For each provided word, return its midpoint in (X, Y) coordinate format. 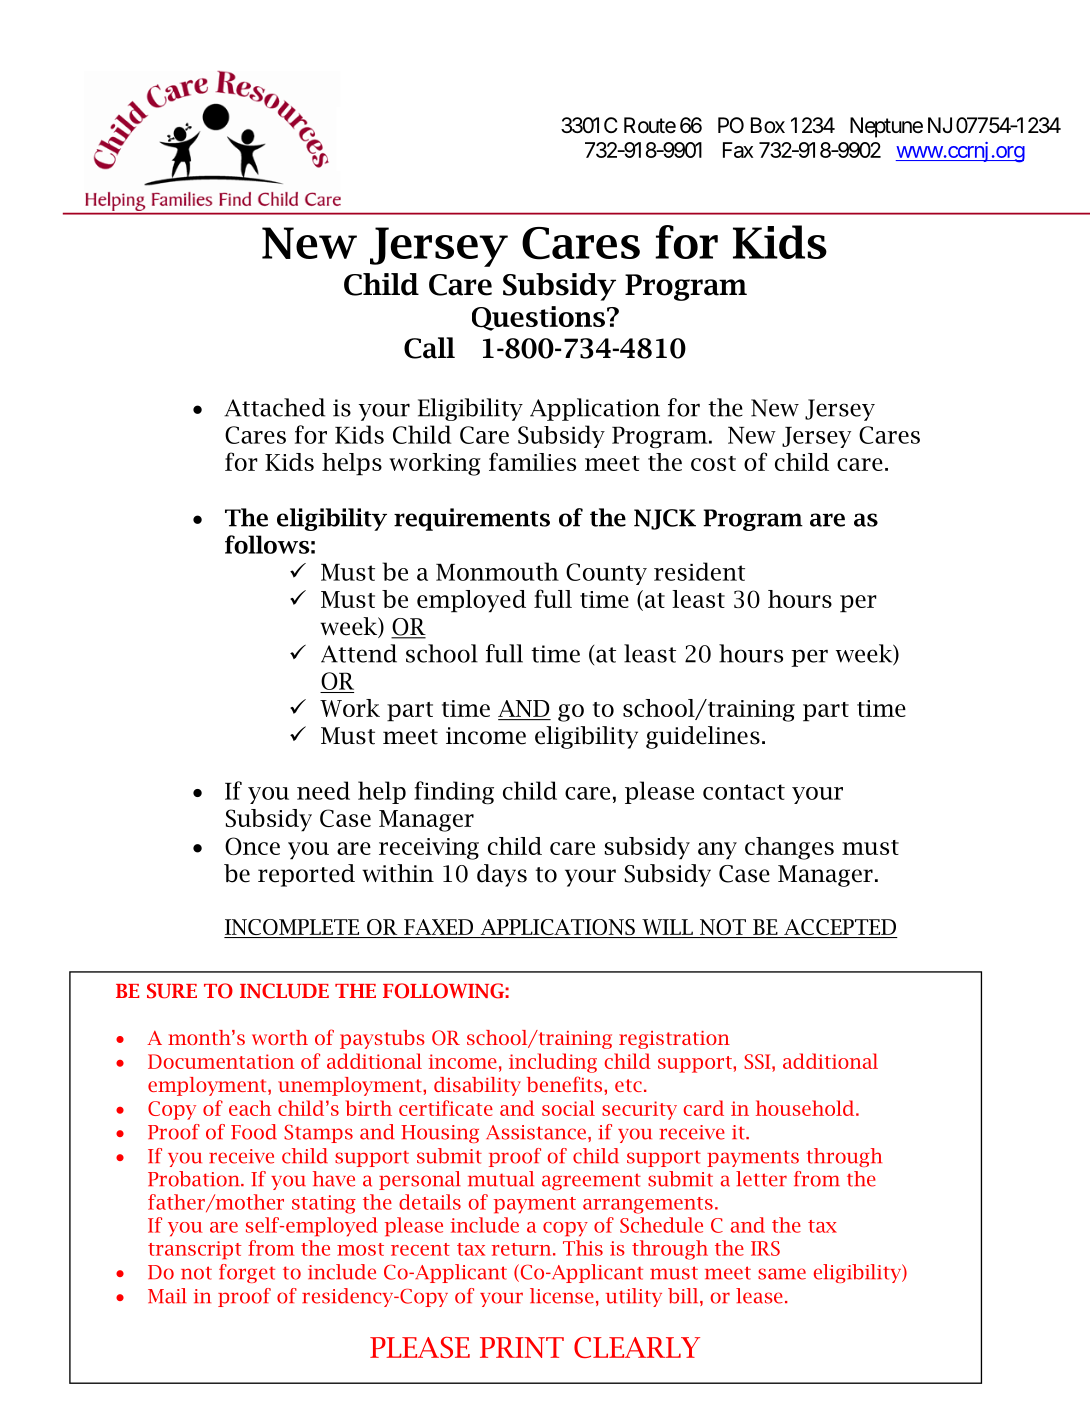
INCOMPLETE (293, 928)
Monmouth (497, 571)
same (782, 1274)
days (502, 875)
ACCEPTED (840, 928)
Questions (538, 318)
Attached (274, 407)
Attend (359, 653)
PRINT (522, 1347)
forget (247, 1273)
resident (699, 571)
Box (768, 125)
